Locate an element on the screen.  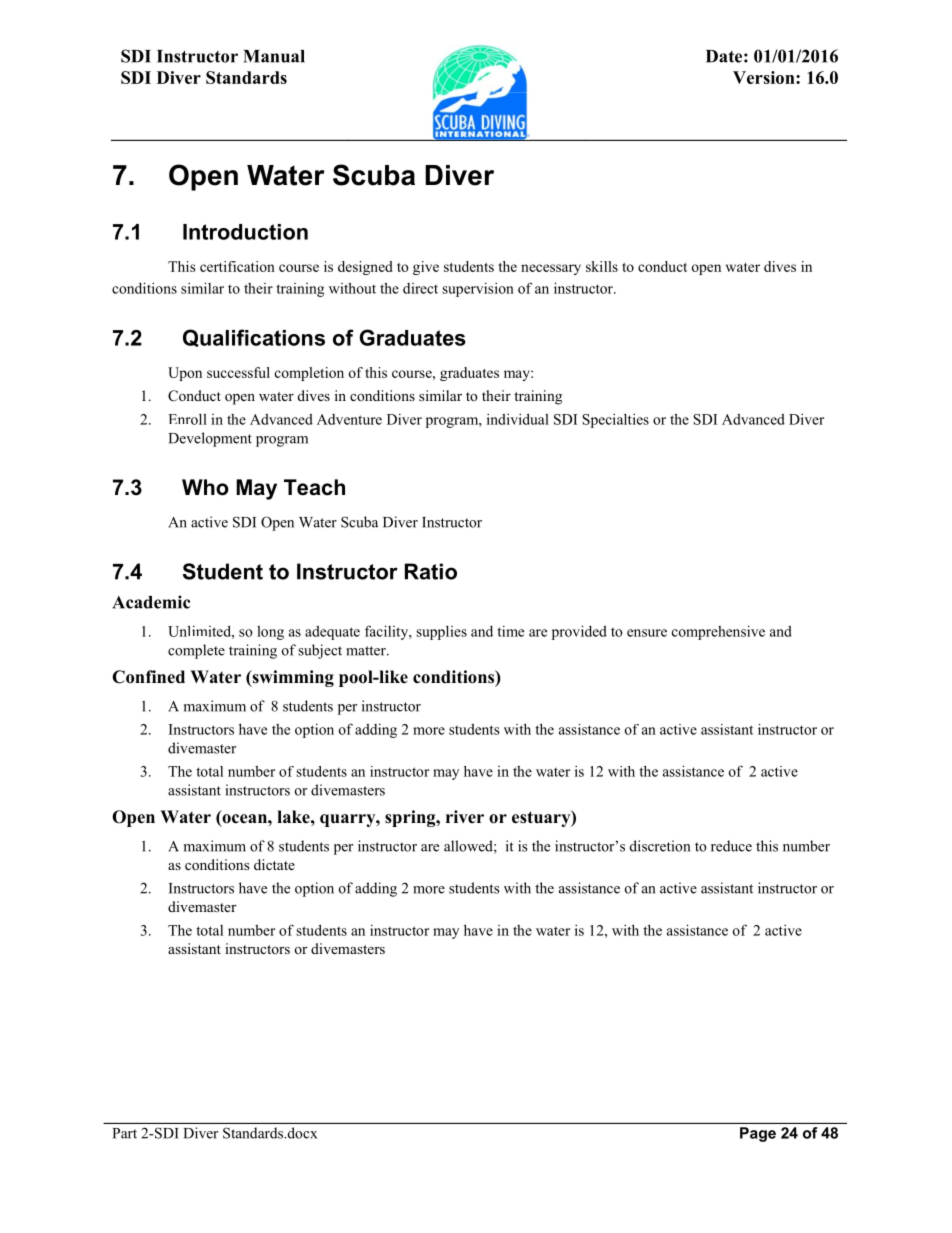
comprehensive is located at coordinates (718, 633).
